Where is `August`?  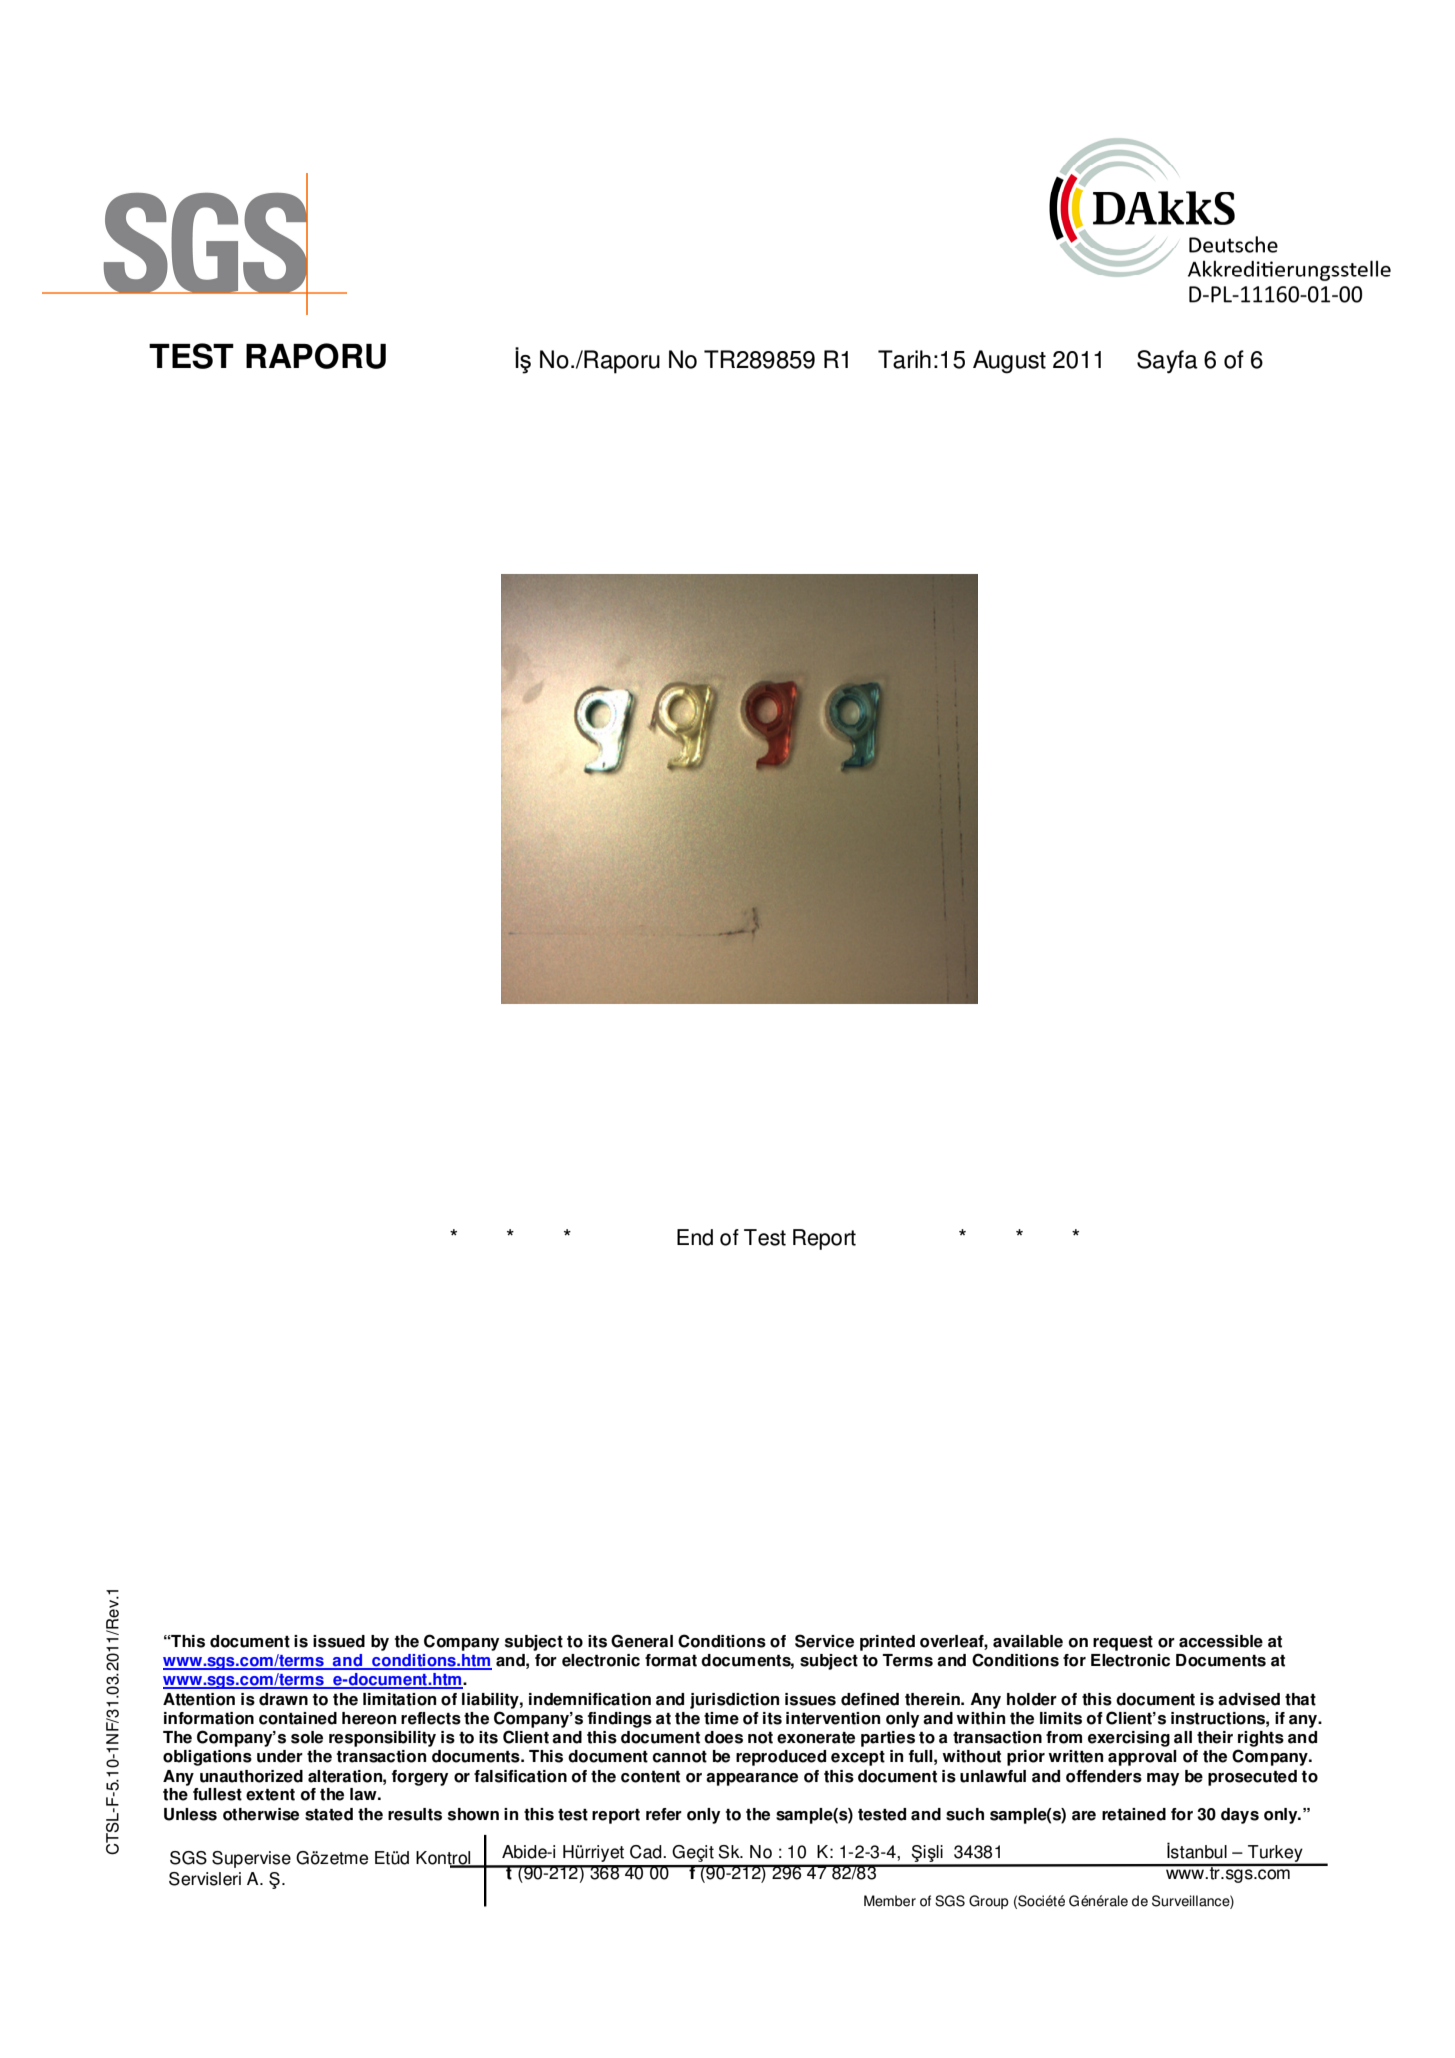 August is located at coordinates (1009, 362).
